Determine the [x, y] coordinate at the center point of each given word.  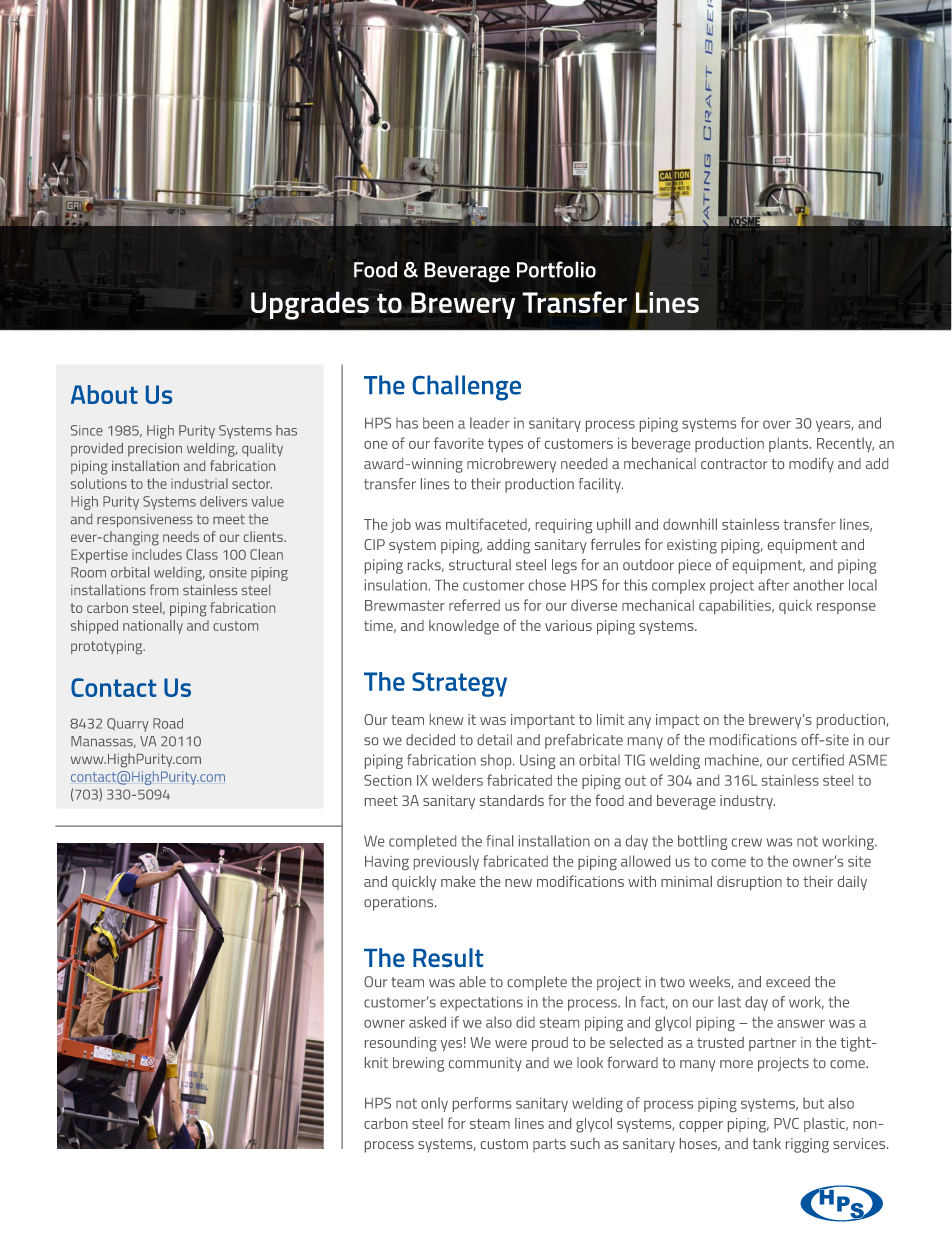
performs [482, 1104]
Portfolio [556, 269]
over [777, 424]
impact [678, 721]
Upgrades [310, 305]
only [434, 1104]
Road [168, 723]
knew [447, 719]
